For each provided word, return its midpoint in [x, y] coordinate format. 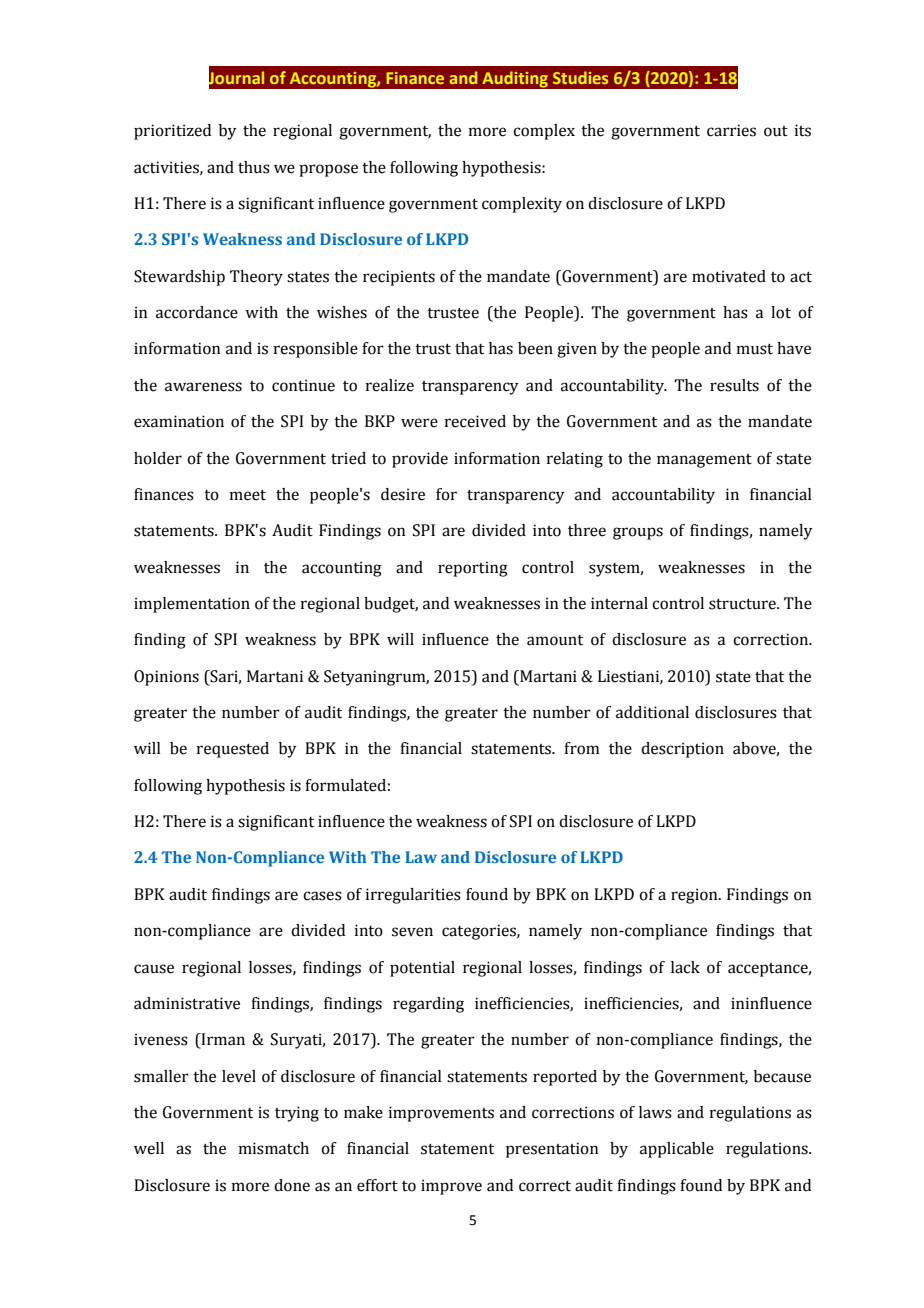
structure [743, 604]
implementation [192, 605]
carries [731, 130]
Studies [580, 77]
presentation [552, 1150]
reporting [473, 569]
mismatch [274, 1148]
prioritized [172, 132]
